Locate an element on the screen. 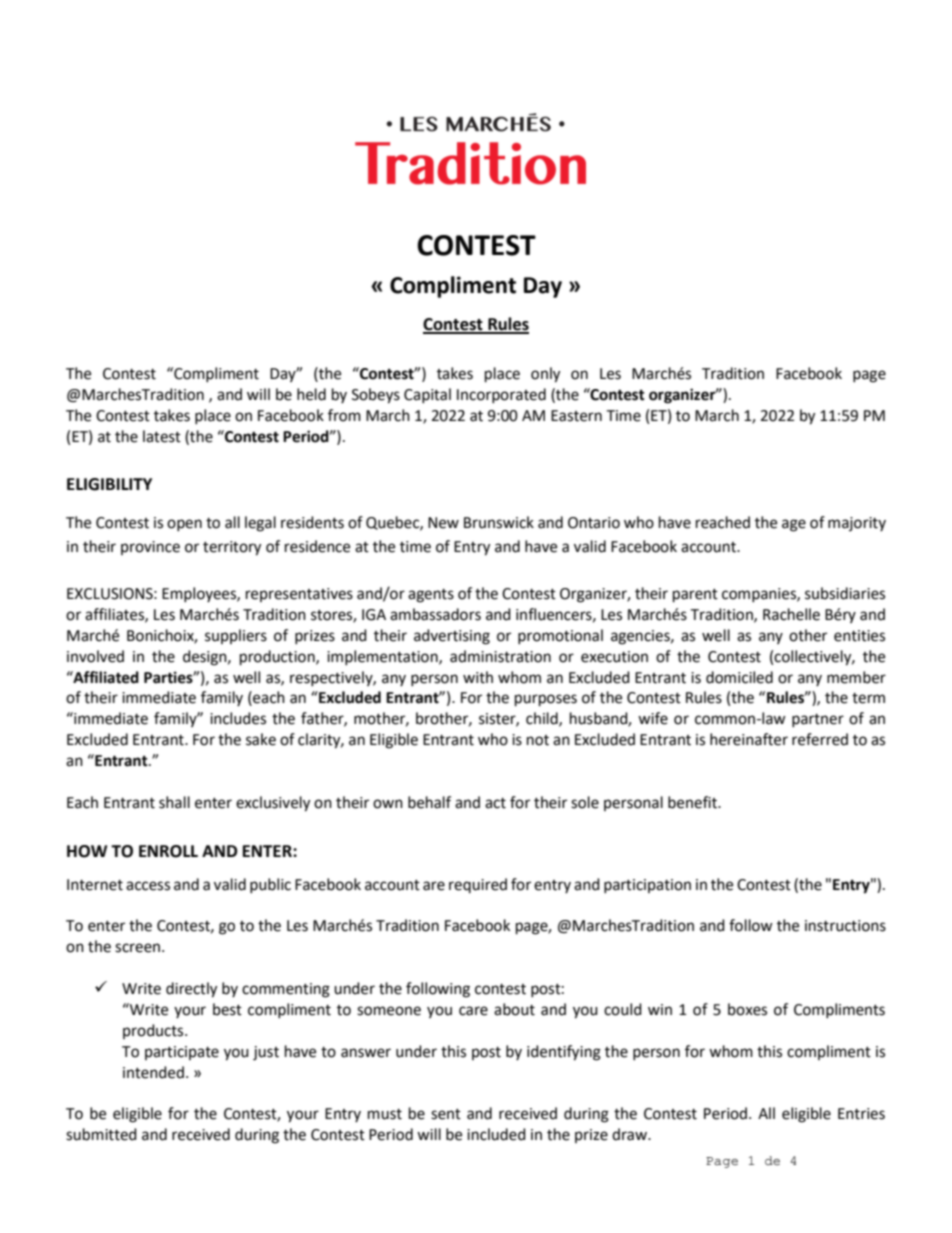 The width and height of the screenshot is (952, 1233). Incorporated is located at coordinates (501, 395).
